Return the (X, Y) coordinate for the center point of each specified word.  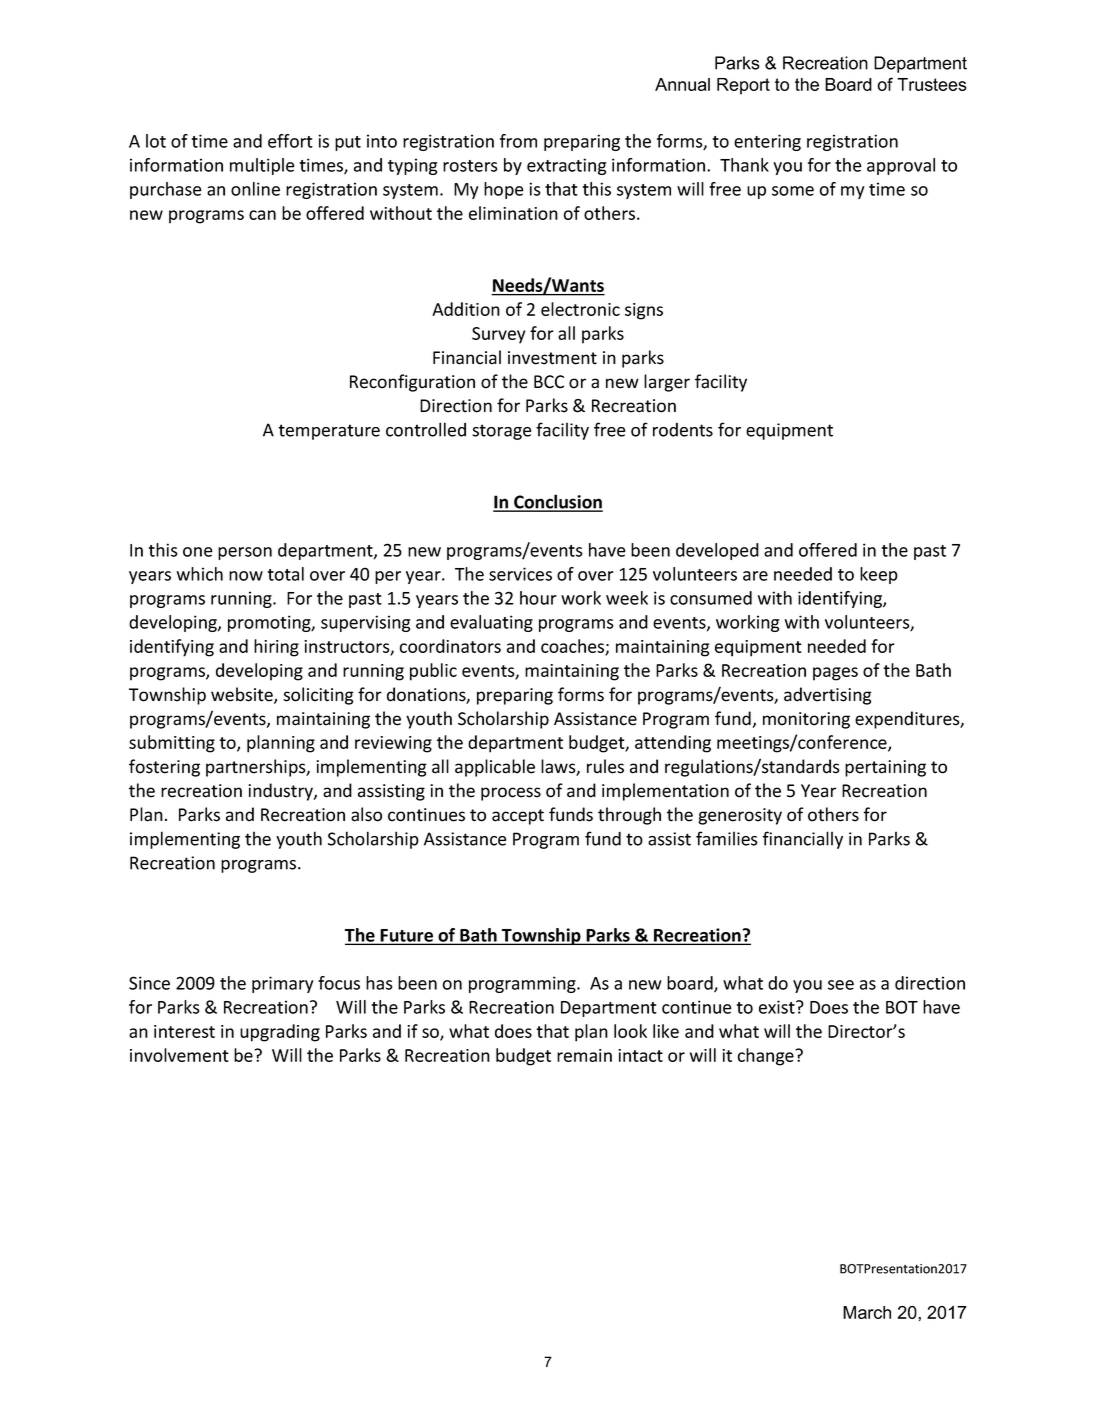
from (518, 141)
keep (879, 575)
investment (552, 358)
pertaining (885, 768)
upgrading (280, 1033)
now (246, 576)
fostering (164, 768)
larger (667, 383)
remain (584, 1055)
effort (290, 141)
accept (518, 817)
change (766, 1057)
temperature (329, 432)
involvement (179, 1055)
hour (538, 598)
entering (767, 142)
